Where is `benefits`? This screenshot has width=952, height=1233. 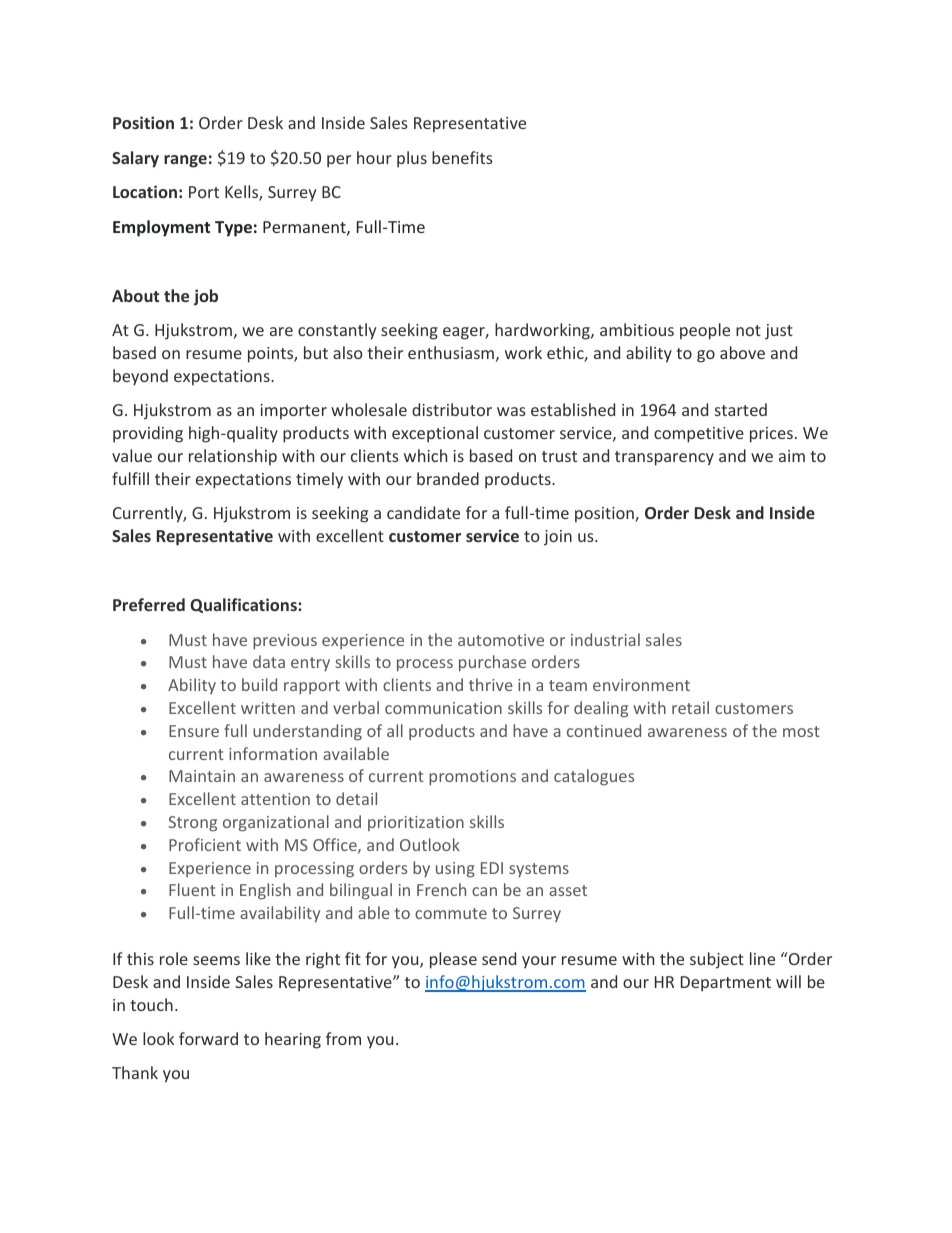
benefits is located at coordinates (462, 157).
